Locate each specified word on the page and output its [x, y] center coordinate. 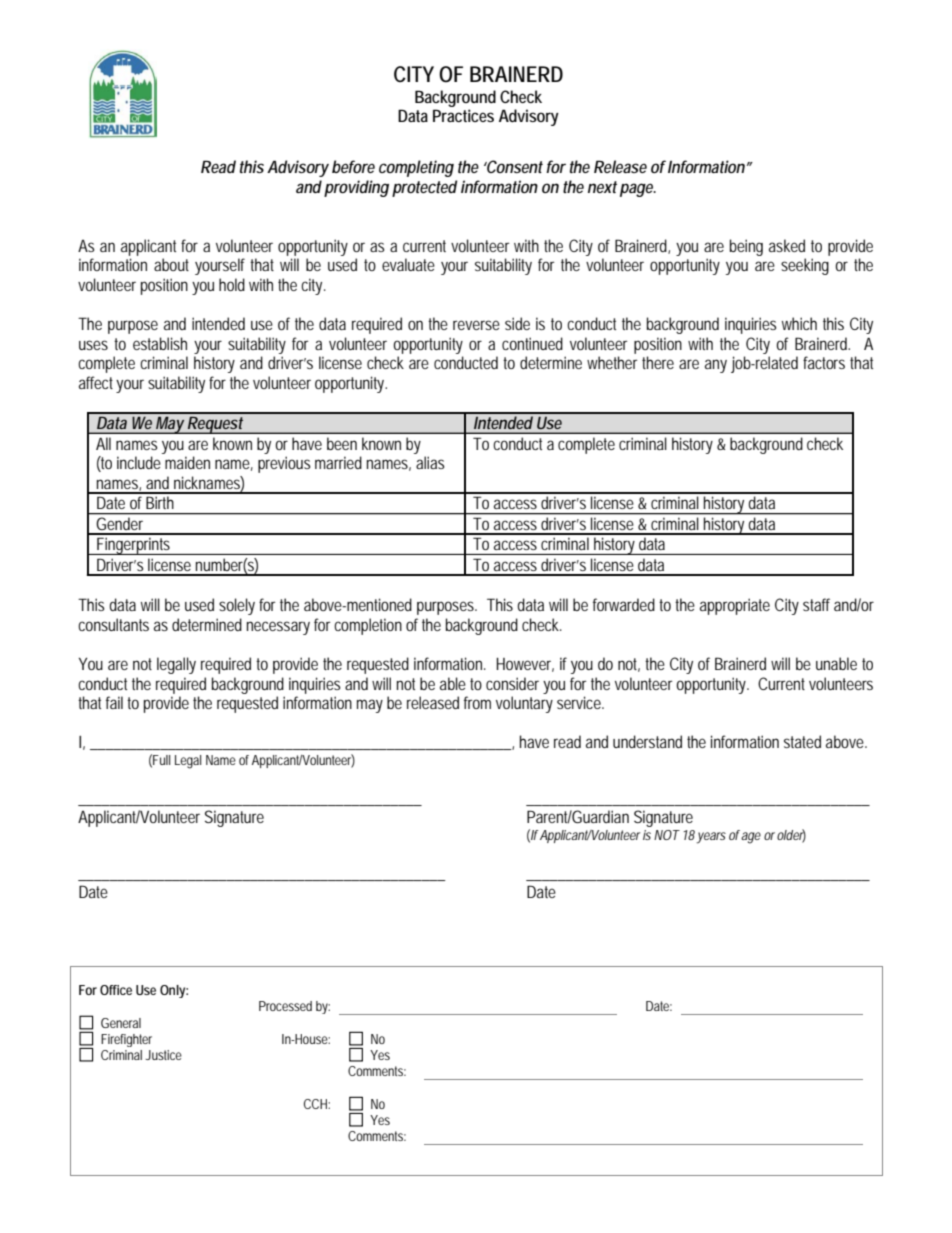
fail [114, 702]
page [637, 190]
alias [430, 462]
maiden [187, 462]
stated [802, 741]
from [477, 702]
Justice [163, 1055]
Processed [285, 1006]
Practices [463, 115]
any [716, 366]
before [353, 166]
